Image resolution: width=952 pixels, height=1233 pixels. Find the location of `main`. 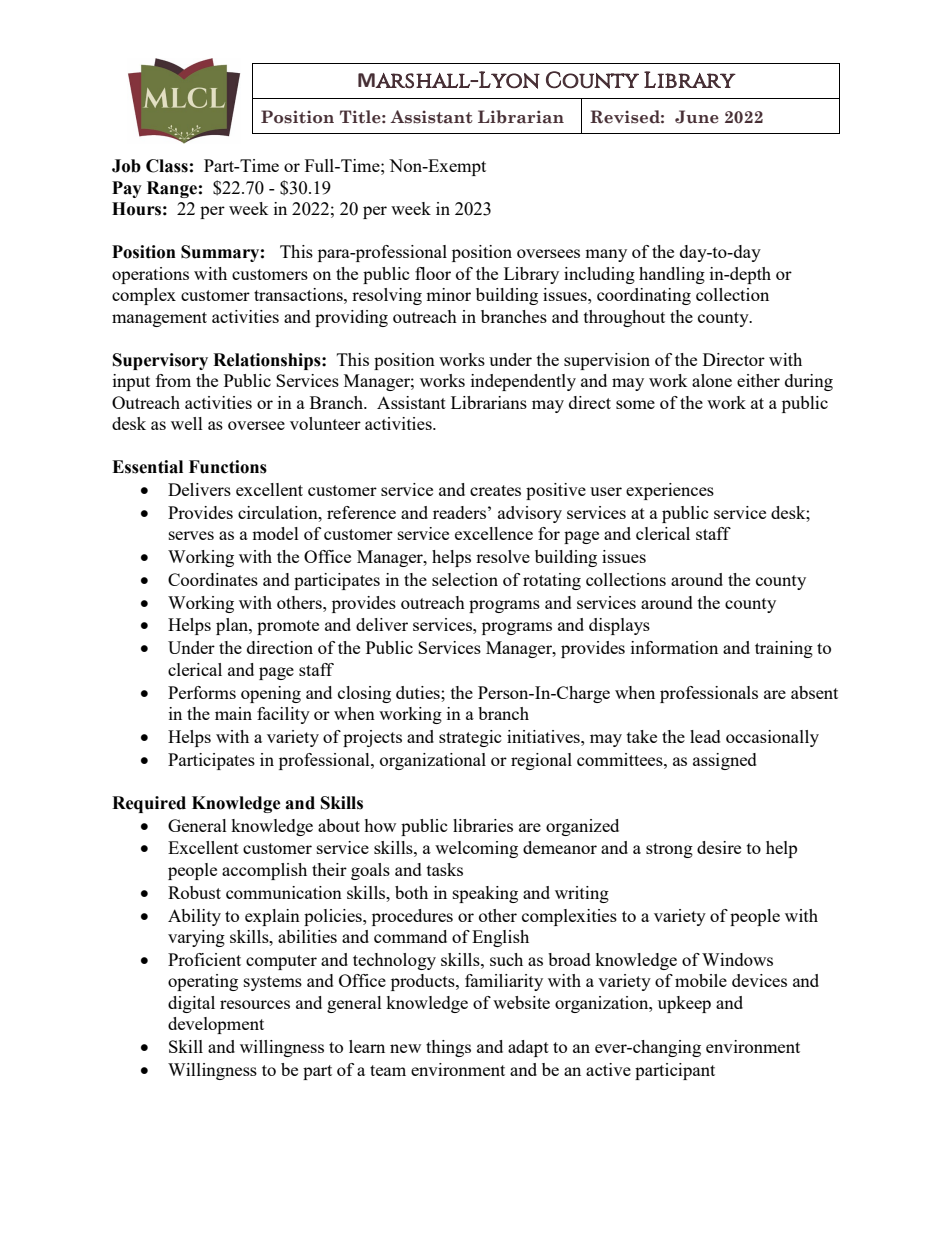

main is located at coordinates (233, 713).
